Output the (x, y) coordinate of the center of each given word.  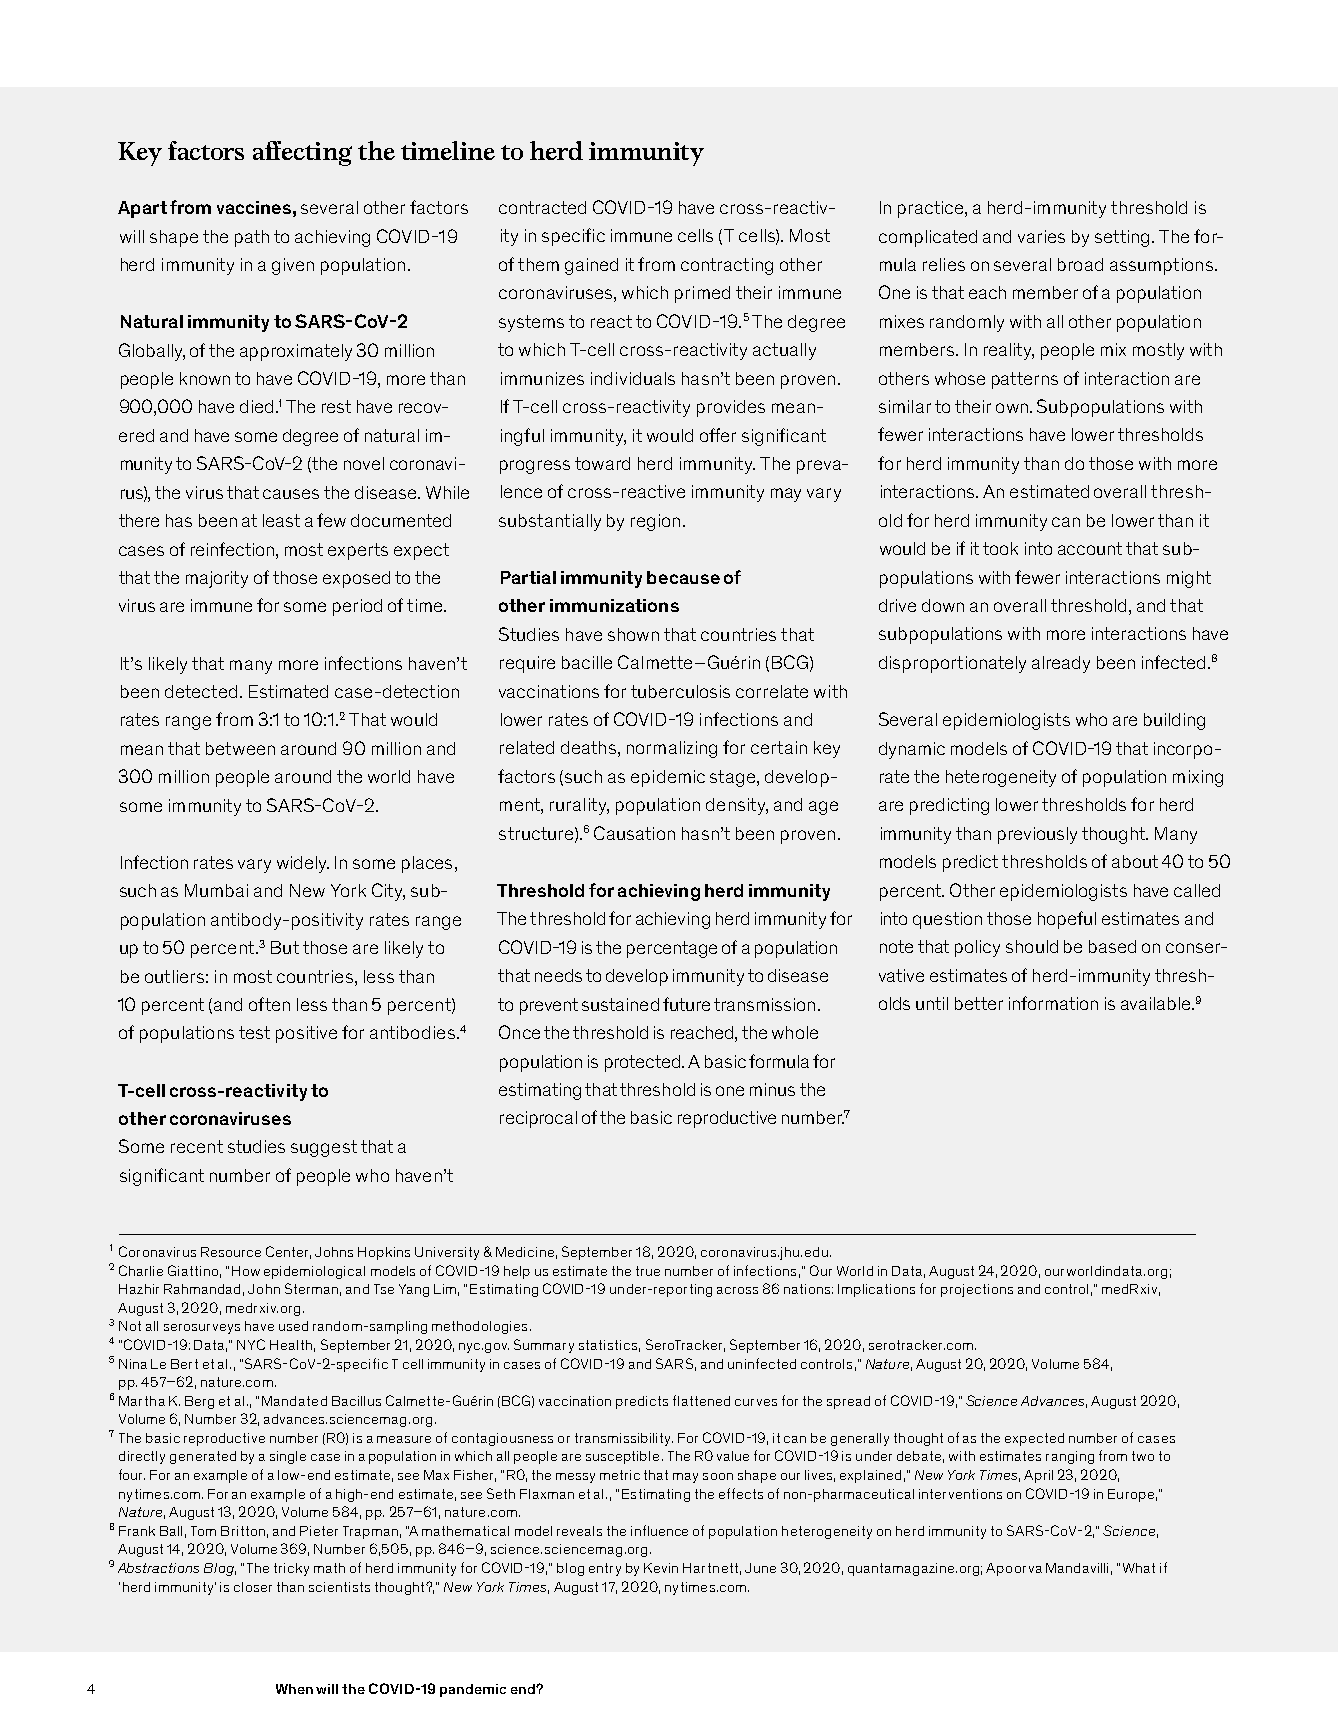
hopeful (1067, 920)
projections (977, 1290)
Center (288, 1252)
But (285, 947)
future (686, 1004)
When (294, 1689)
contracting (727, 266)
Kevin (661, 1568)
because (683, 577)
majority (217, 579)
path (252, 238)
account (1090, 548)
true (648, 1271)
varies (1041, 236)
